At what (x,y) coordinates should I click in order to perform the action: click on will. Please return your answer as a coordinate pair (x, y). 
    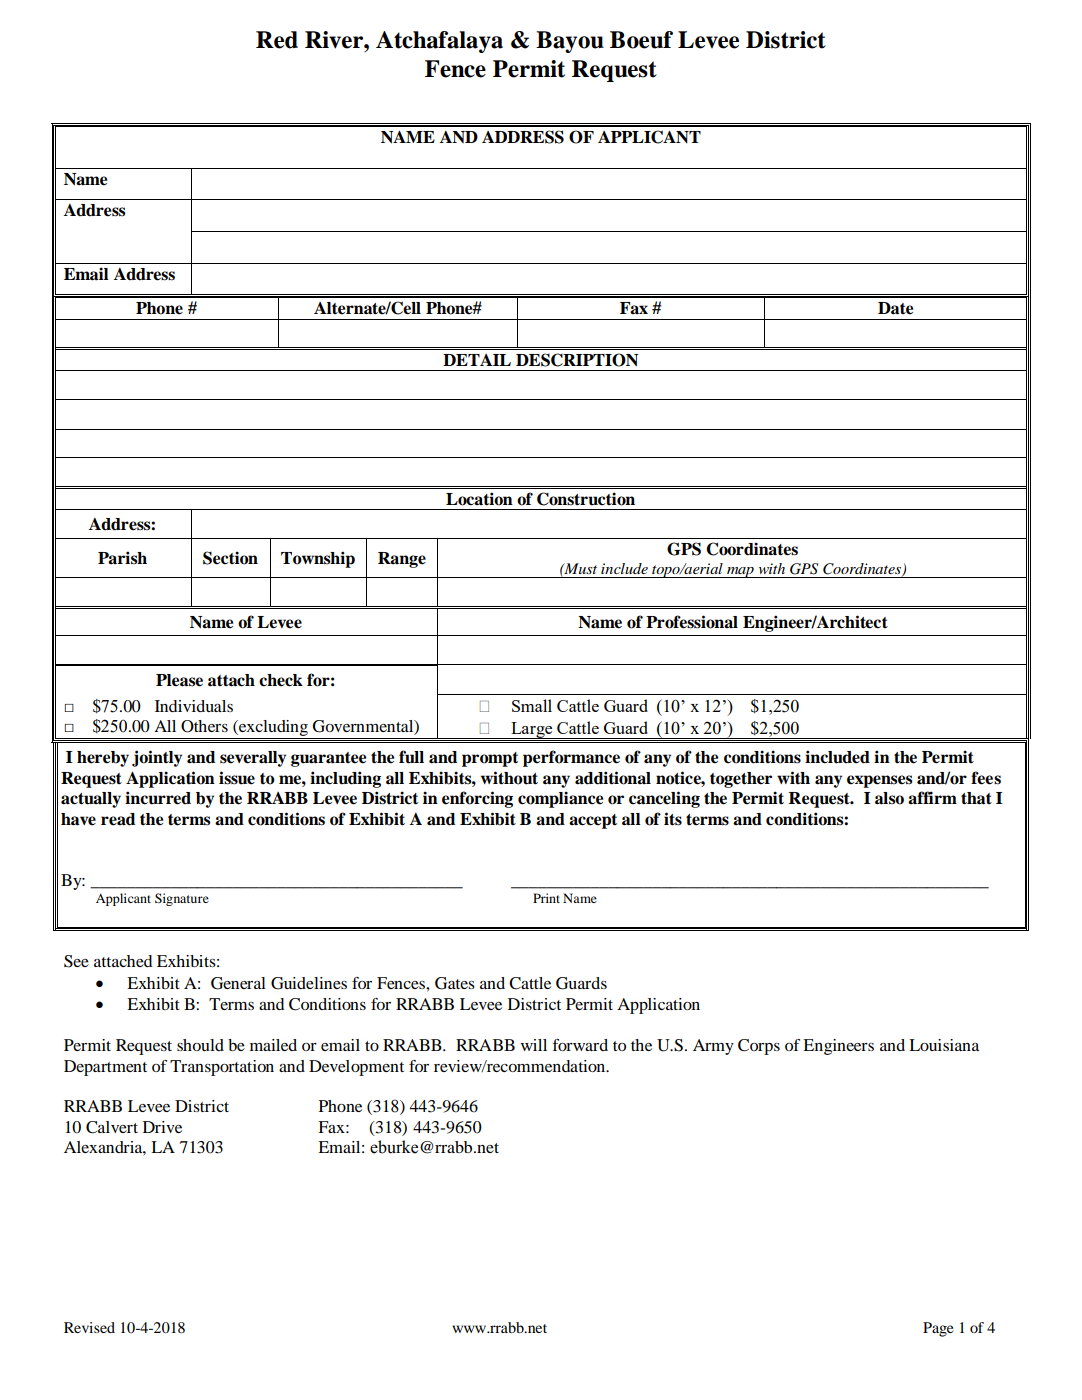
    Looking at the image, I should click on (534, 1045).
